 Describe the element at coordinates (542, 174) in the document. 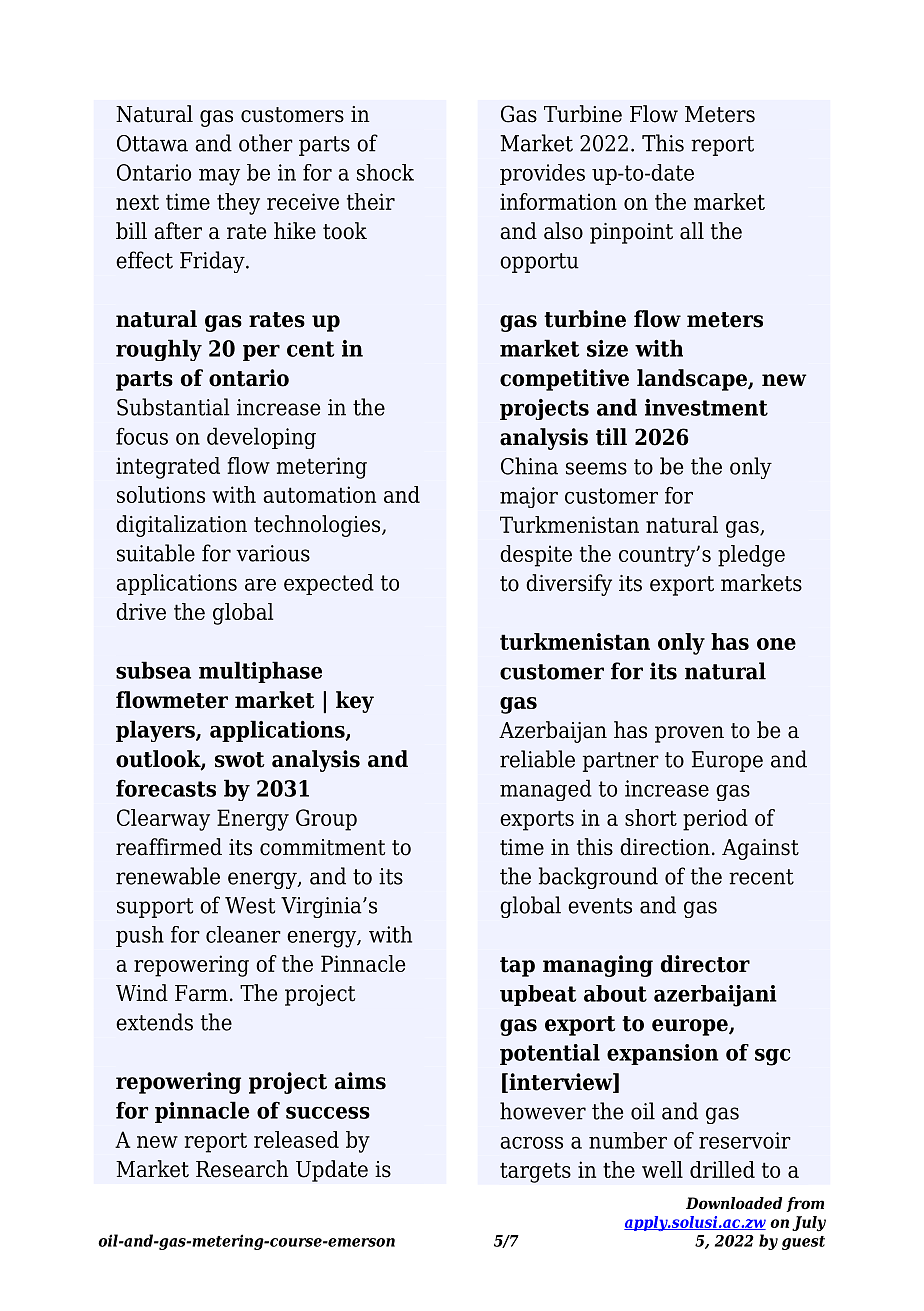

I see `provides` at that location.
